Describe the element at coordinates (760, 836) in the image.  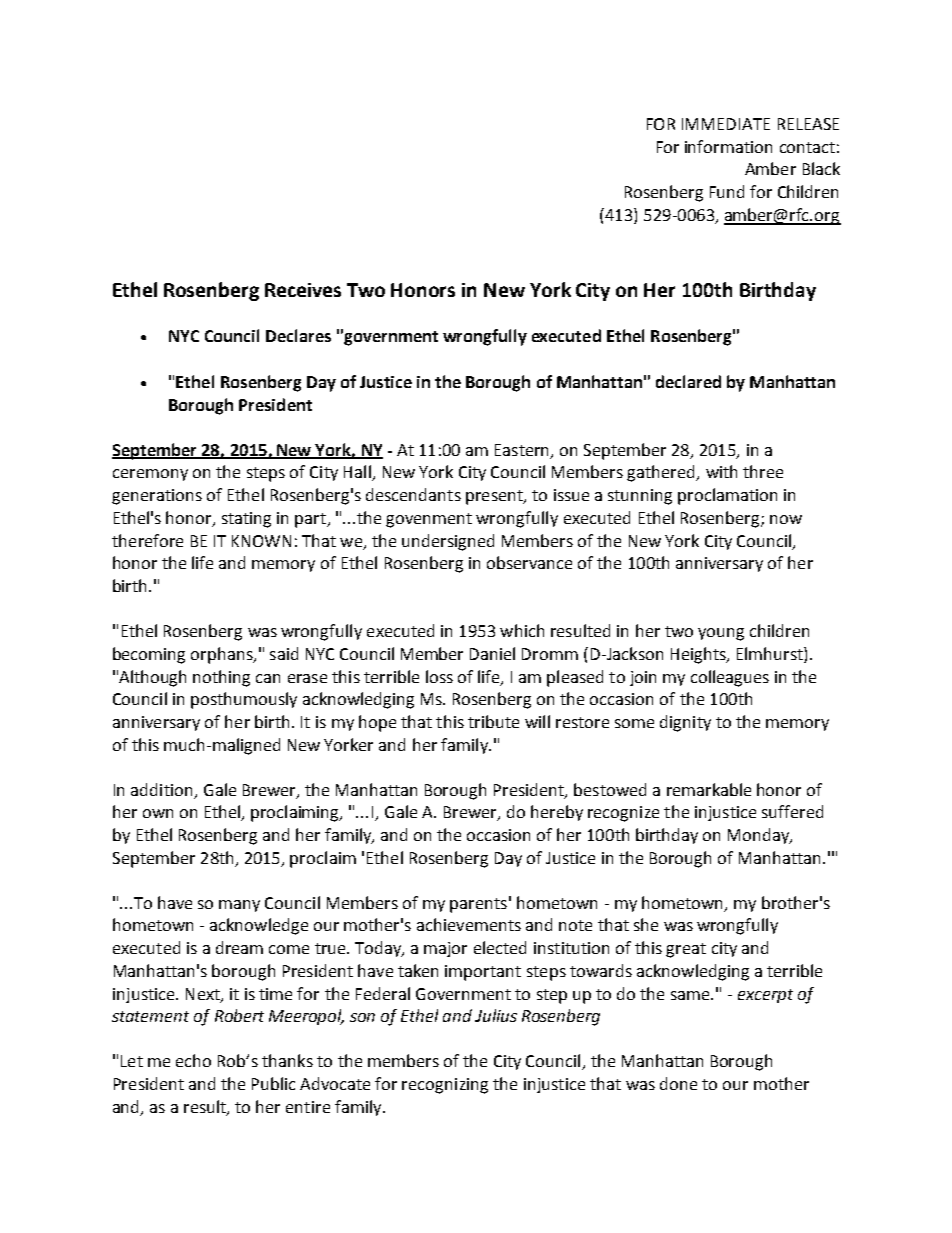
I see `Monday` at that location.
